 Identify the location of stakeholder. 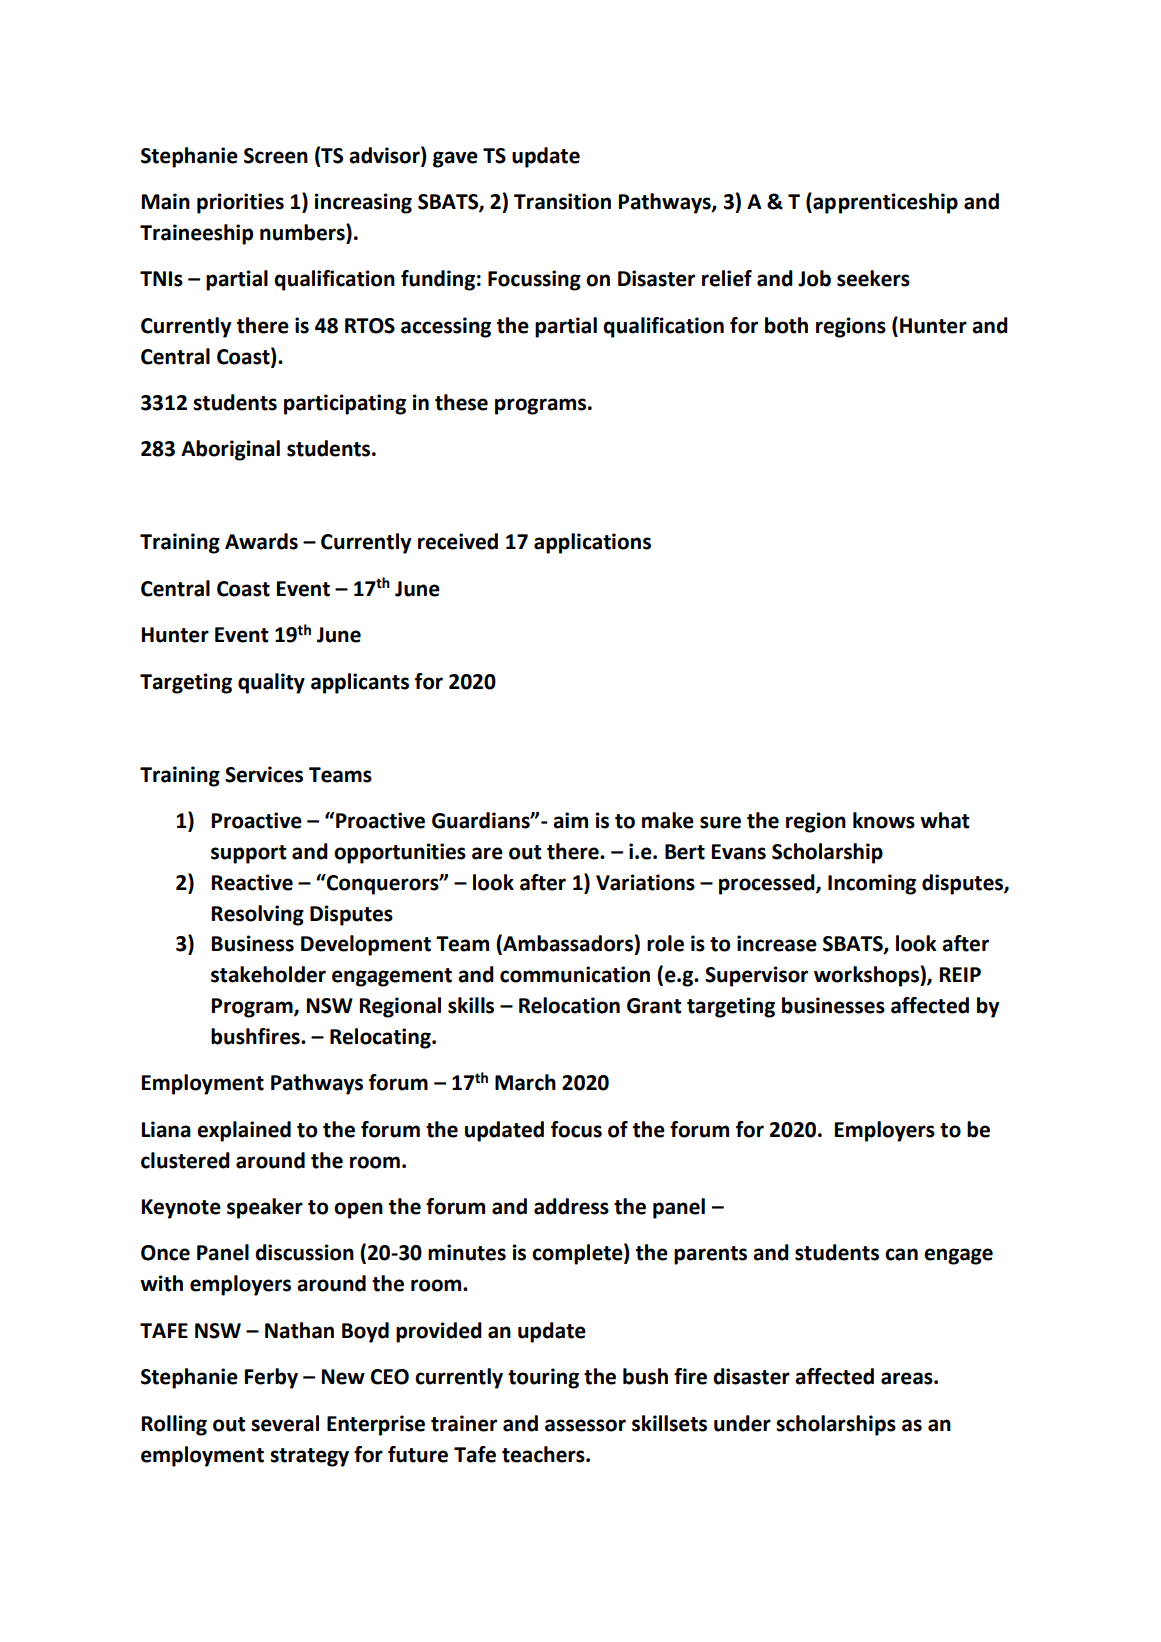
(268, 974).
